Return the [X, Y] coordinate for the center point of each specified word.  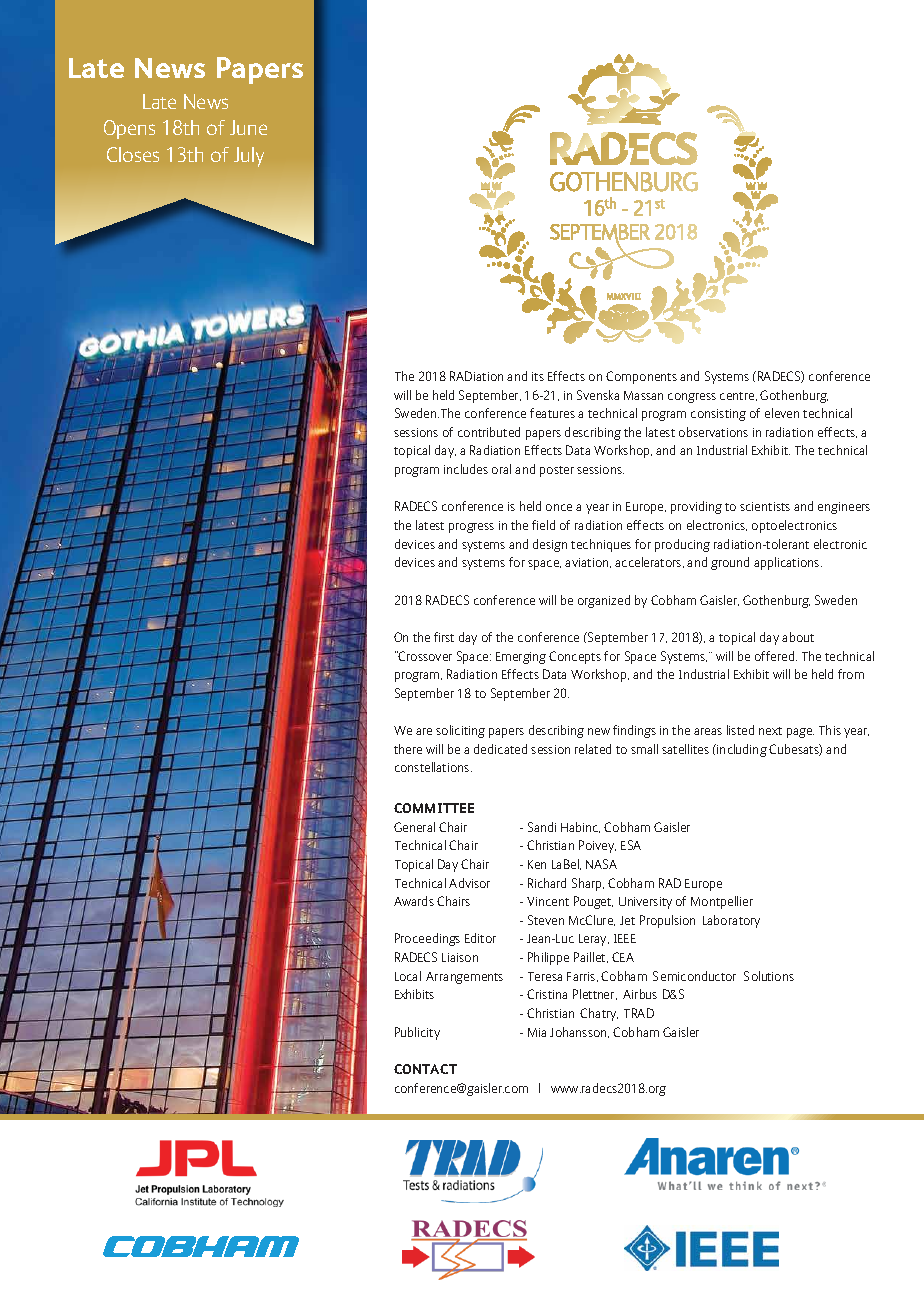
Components [641, 377]
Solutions [769, 976]
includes [466, 469]
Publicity [417, 1033]
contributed [489, 432]
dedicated [500, 749]
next [770, 731]
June [248, 127]
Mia [537, 1032]
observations [713, 432]
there [408, 749]
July [249, 157]
